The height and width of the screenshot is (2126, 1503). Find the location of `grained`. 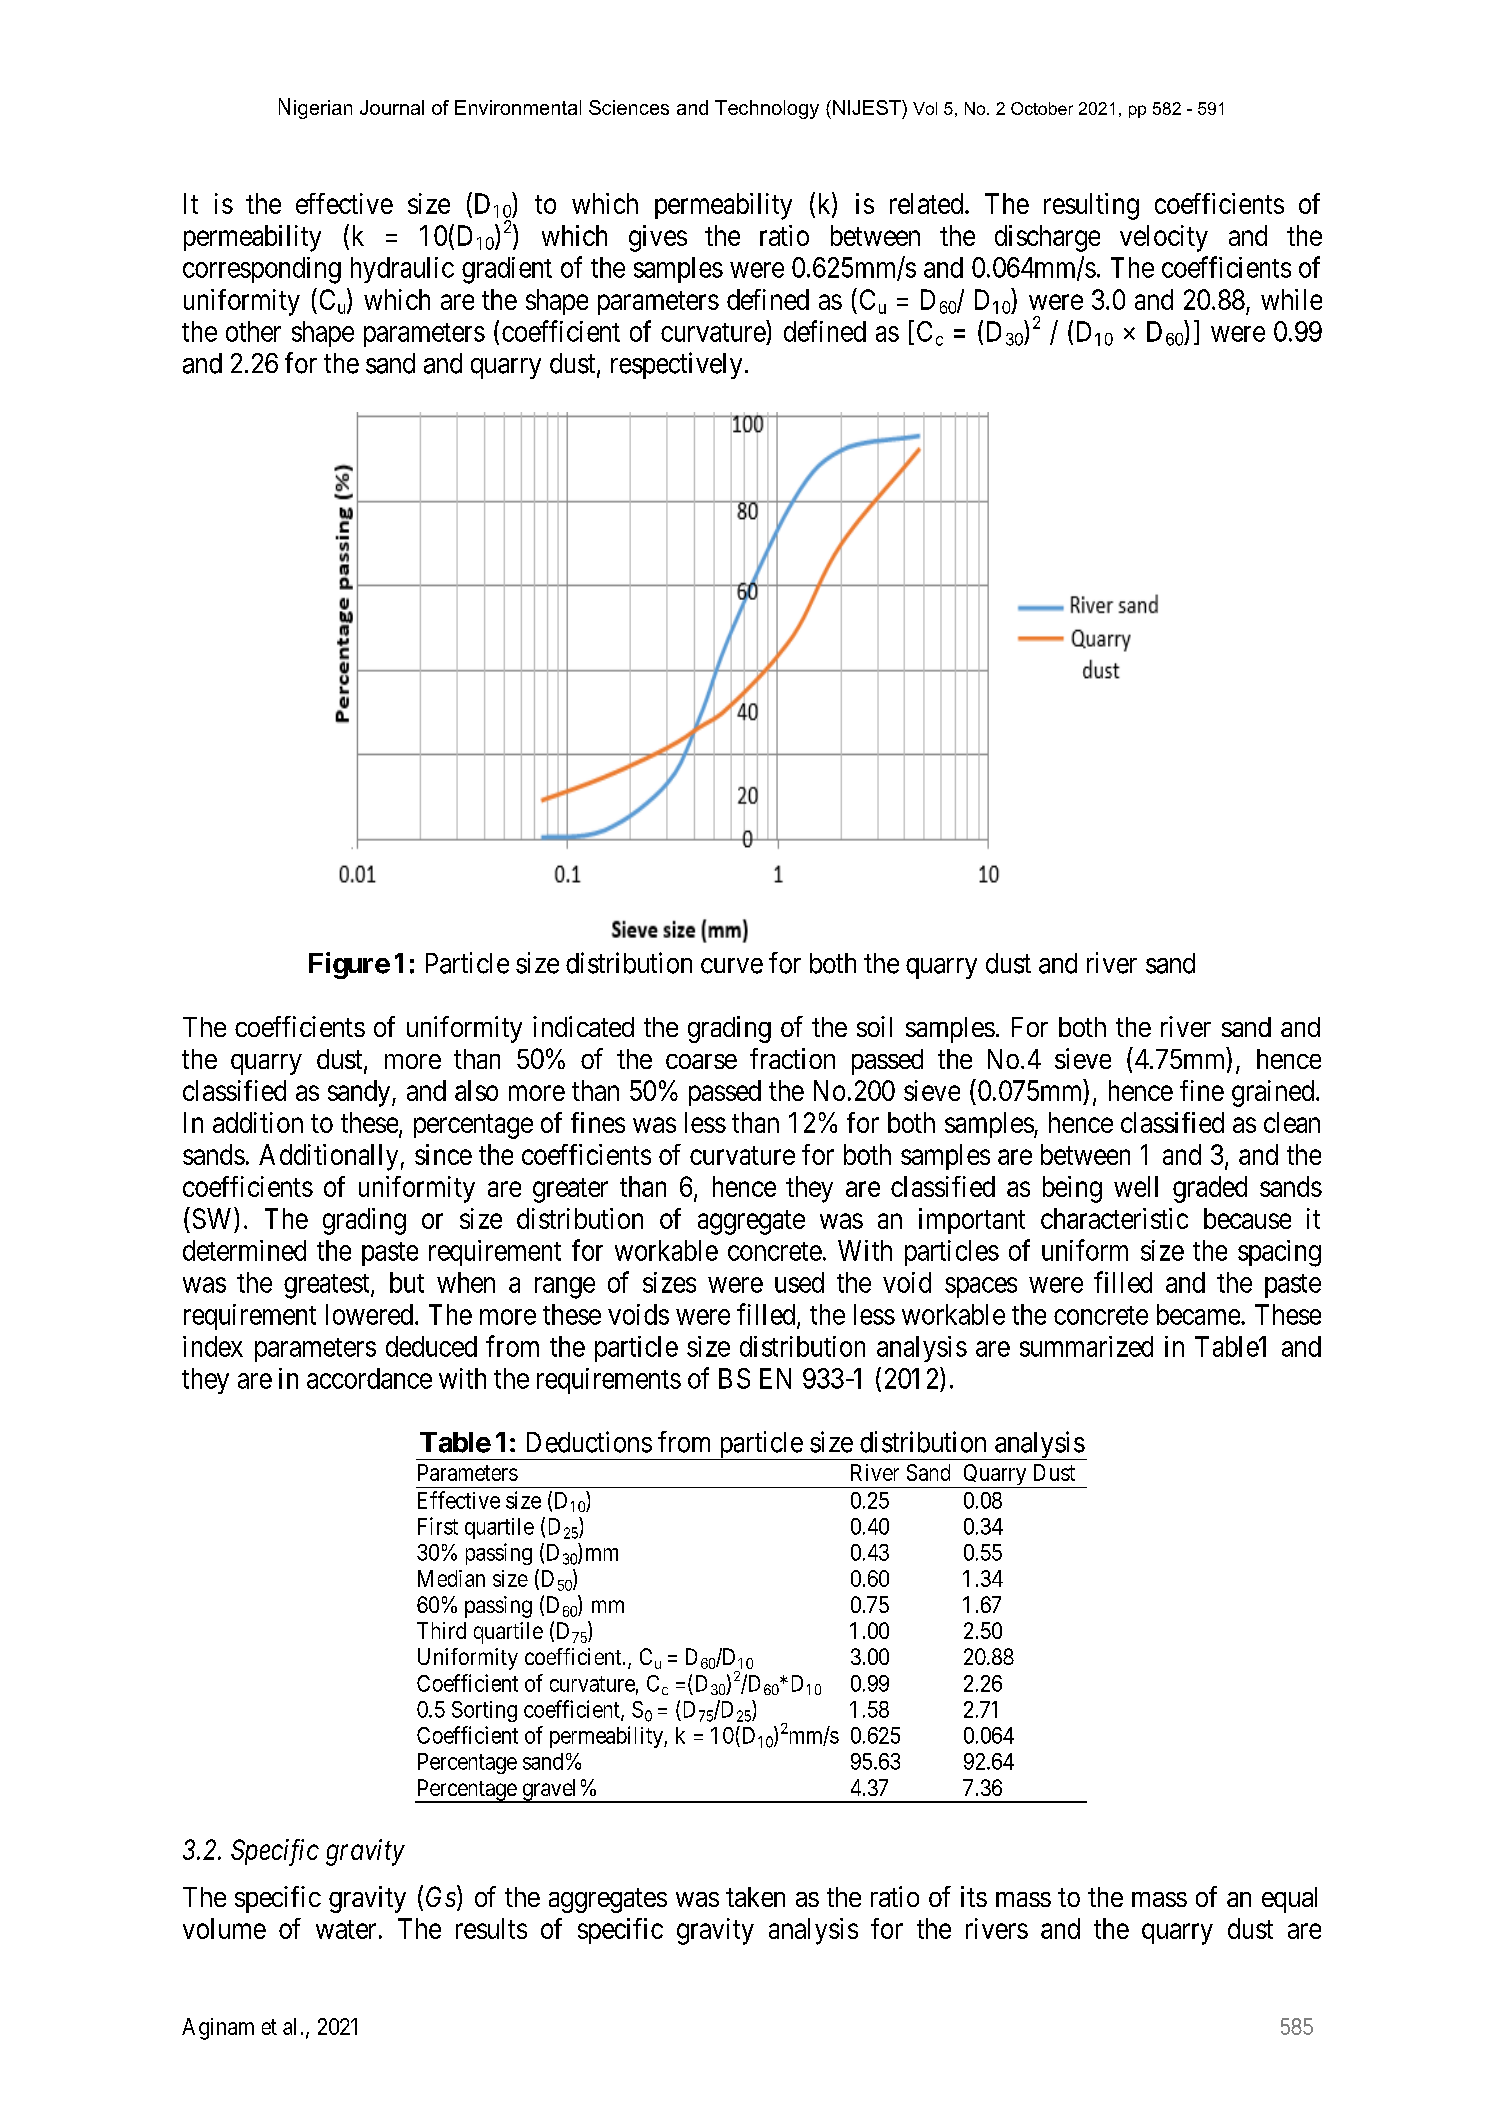

grained is located at coordinates (1274, 1093).
